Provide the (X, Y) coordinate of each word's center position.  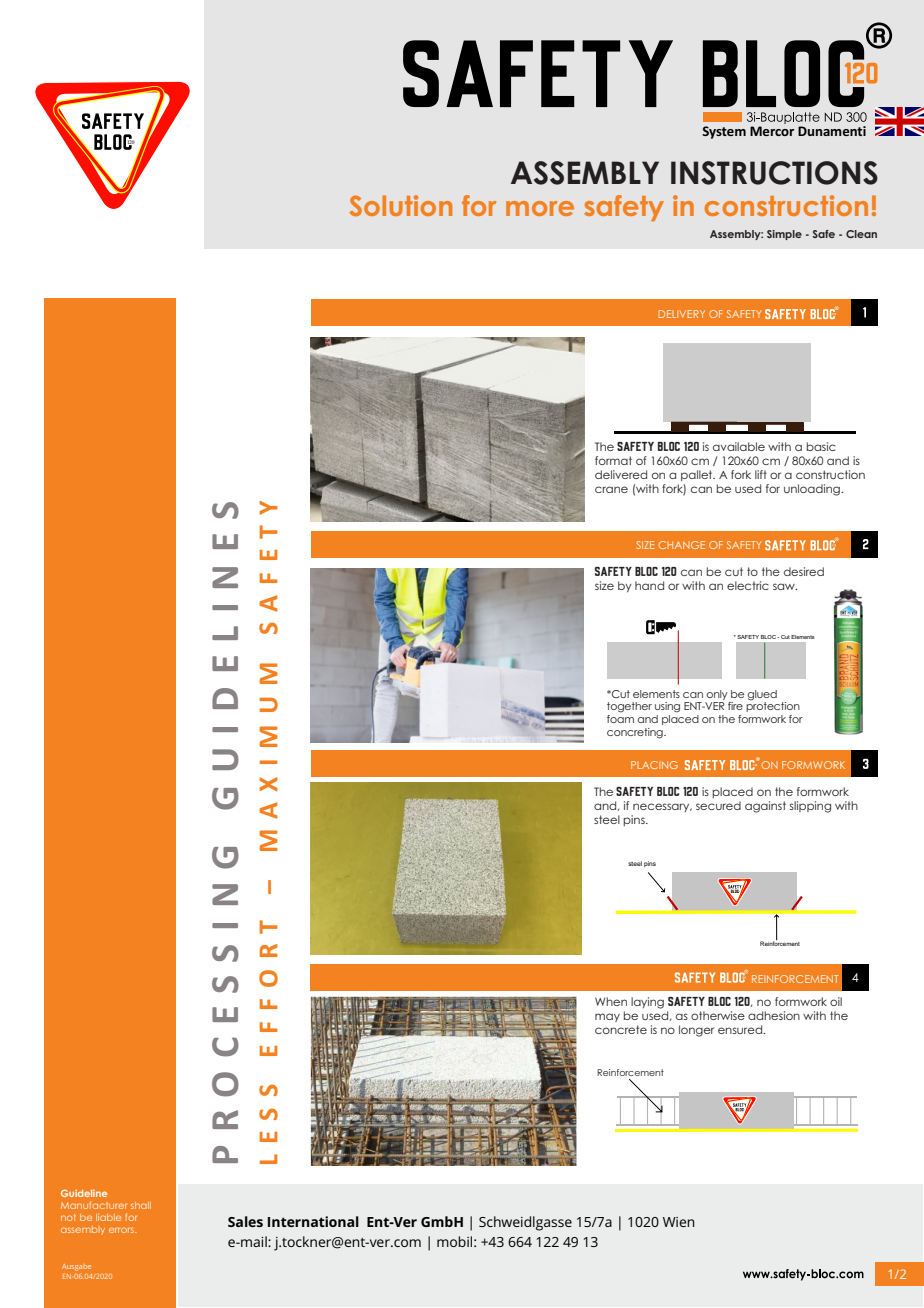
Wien (679, 1222)
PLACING (654, 765)
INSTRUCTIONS (774, 173)
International (313, 1221)
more (540, 208)
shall (141, 1205)
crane (611, 489)
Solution (400, 205)
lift (761, 474)
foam (620, 717)
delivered (621, 474)
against (765, 807)
